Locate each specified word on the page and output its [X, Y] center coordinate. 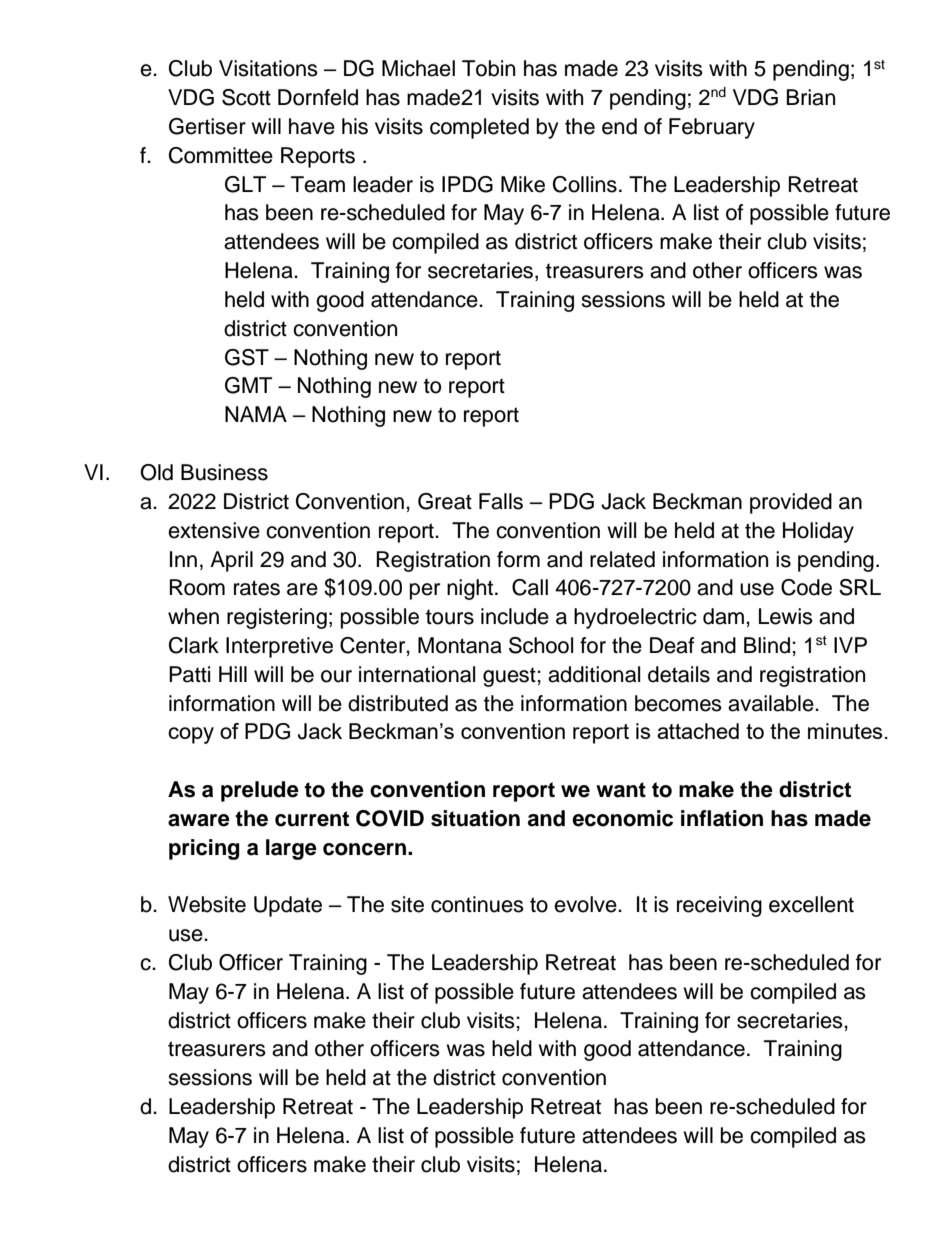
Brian [811, 97]
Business [224, 472]
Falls [501, 501]
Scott [246, 97]
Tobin [488, 68]
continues [477, 904]
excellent [811, 904]
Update [288, 906]
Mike [523, 184]
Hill [233, 674]
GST [247, 357]
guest [510, 677]
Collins [585, 184]
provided [791, 503]
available [772, 703]
